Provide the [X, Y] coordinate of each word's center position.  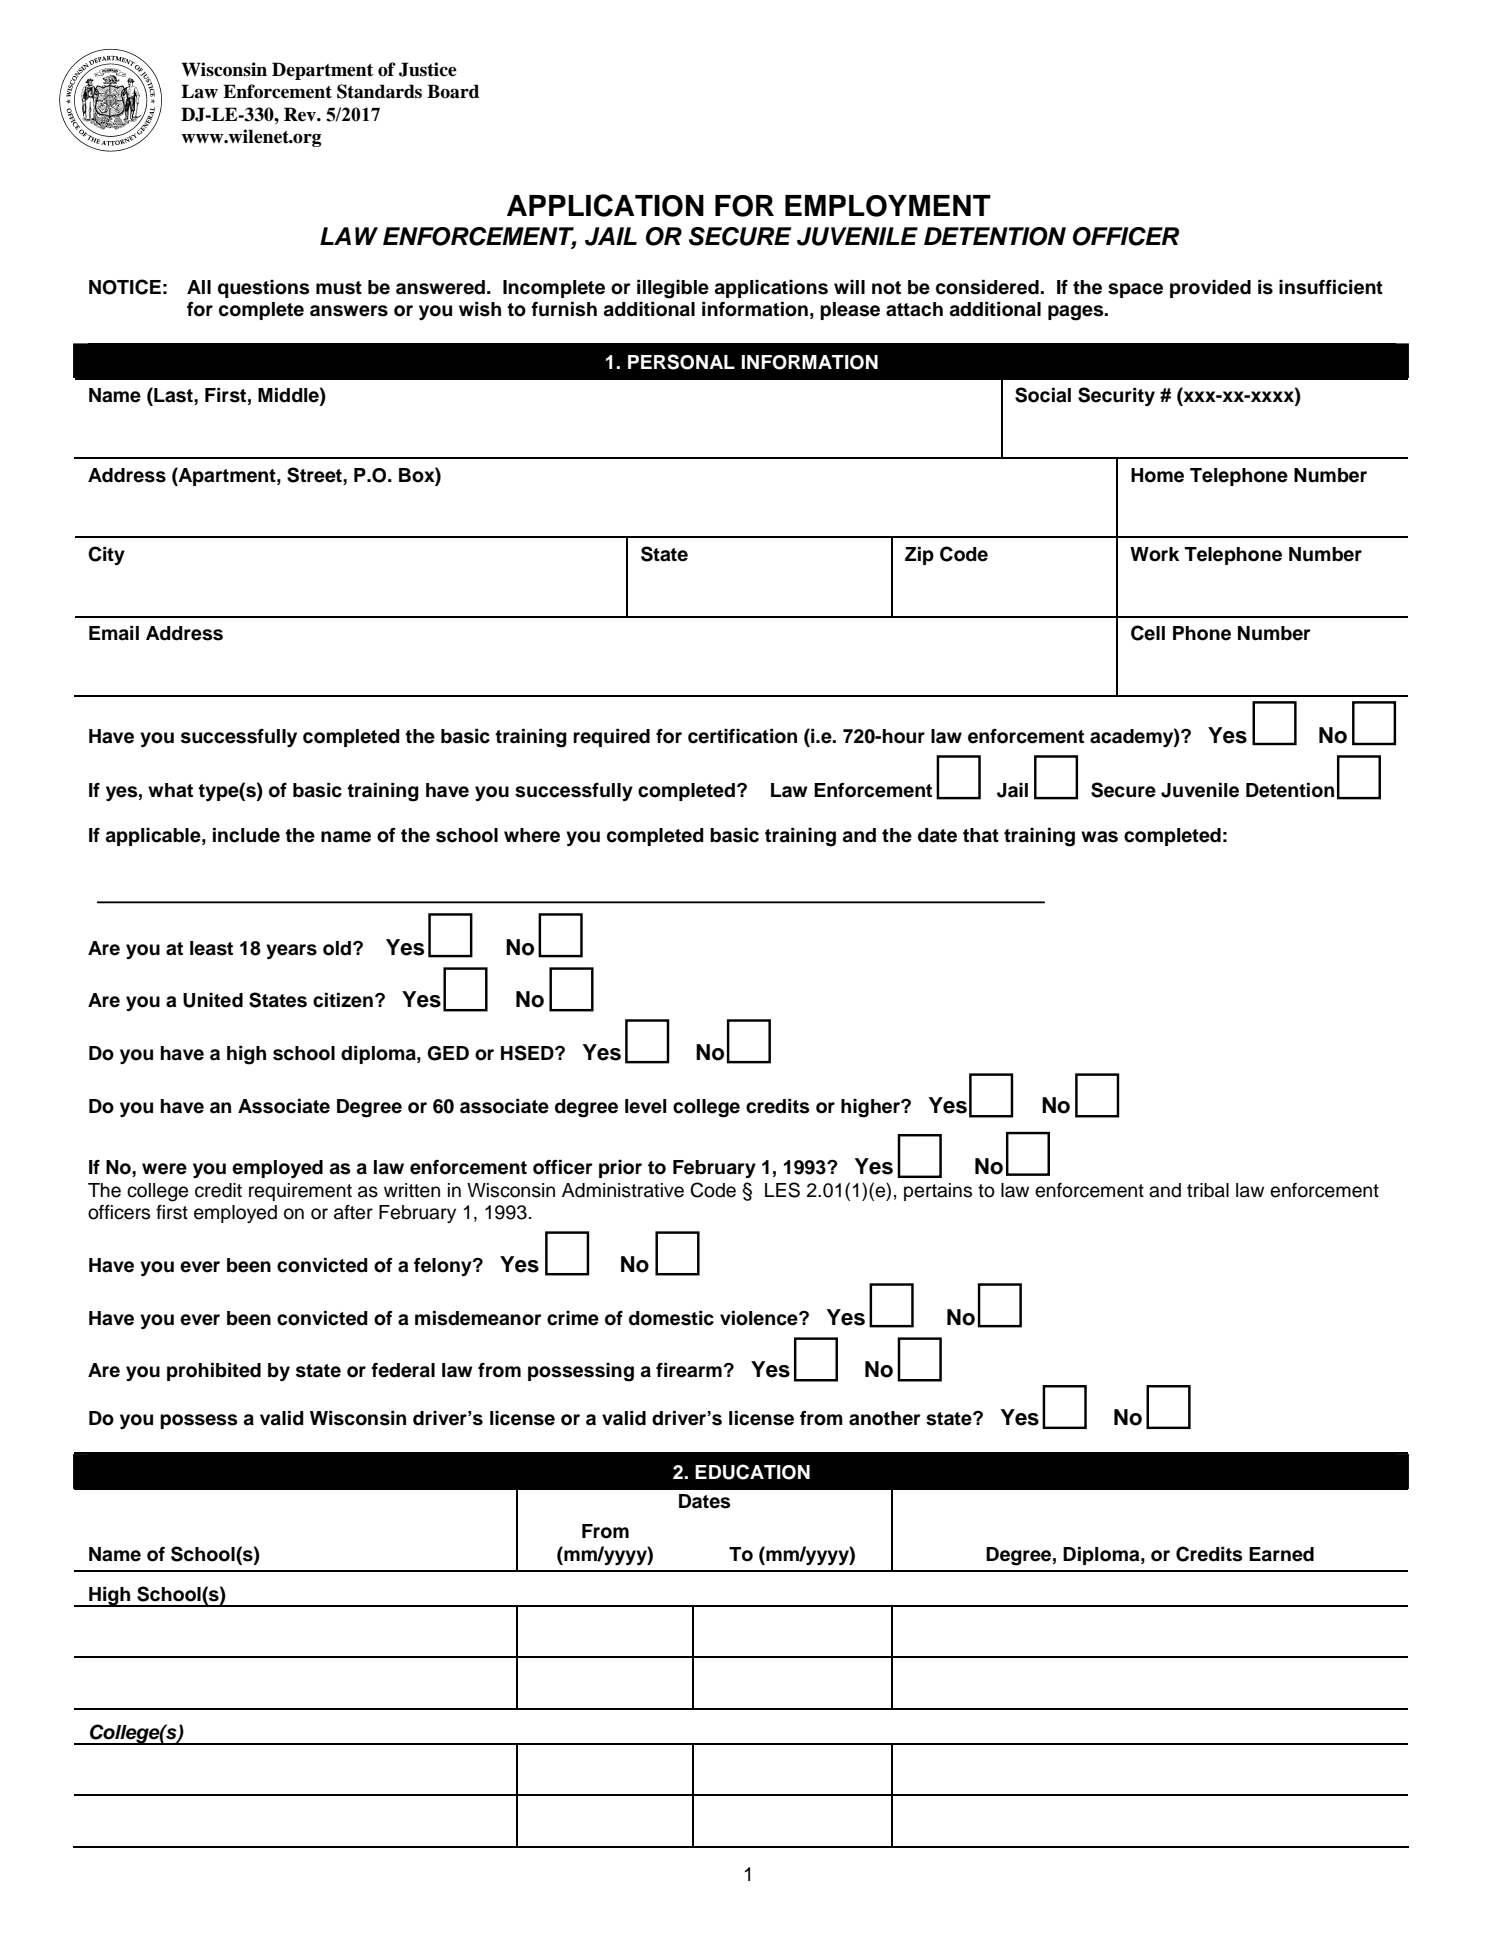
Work [1154, 554]
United [213, 1000]
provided [1210, 289]
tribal [1208, 1190]
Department [322, 71]
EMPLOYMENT [888, 206]
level [646, 1106]
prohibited [214, 1372]
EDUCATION [752, 1472]
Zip [919, 556]
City [106, 555]
